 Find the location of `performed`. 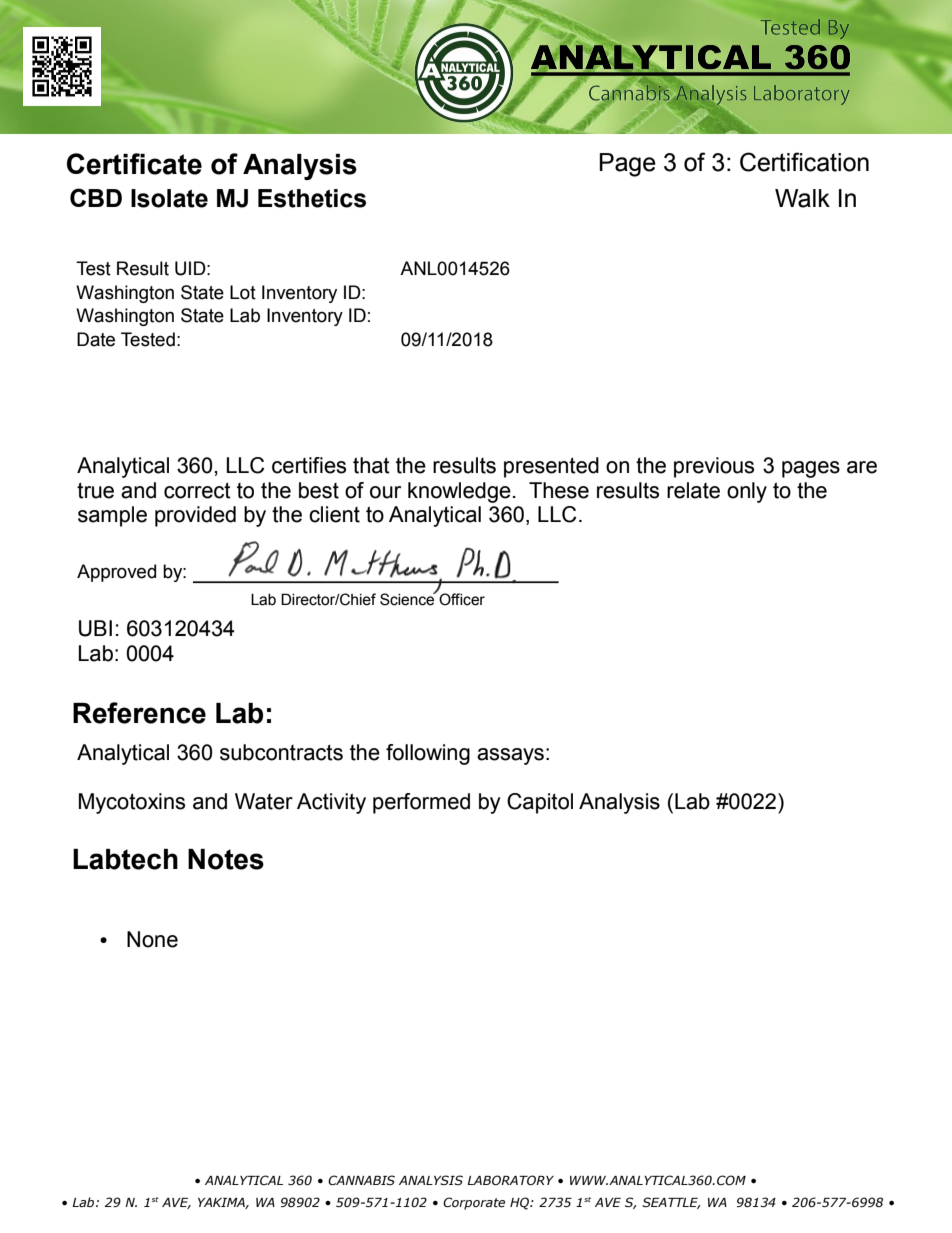

performed is located at coordinates (421, 803).
